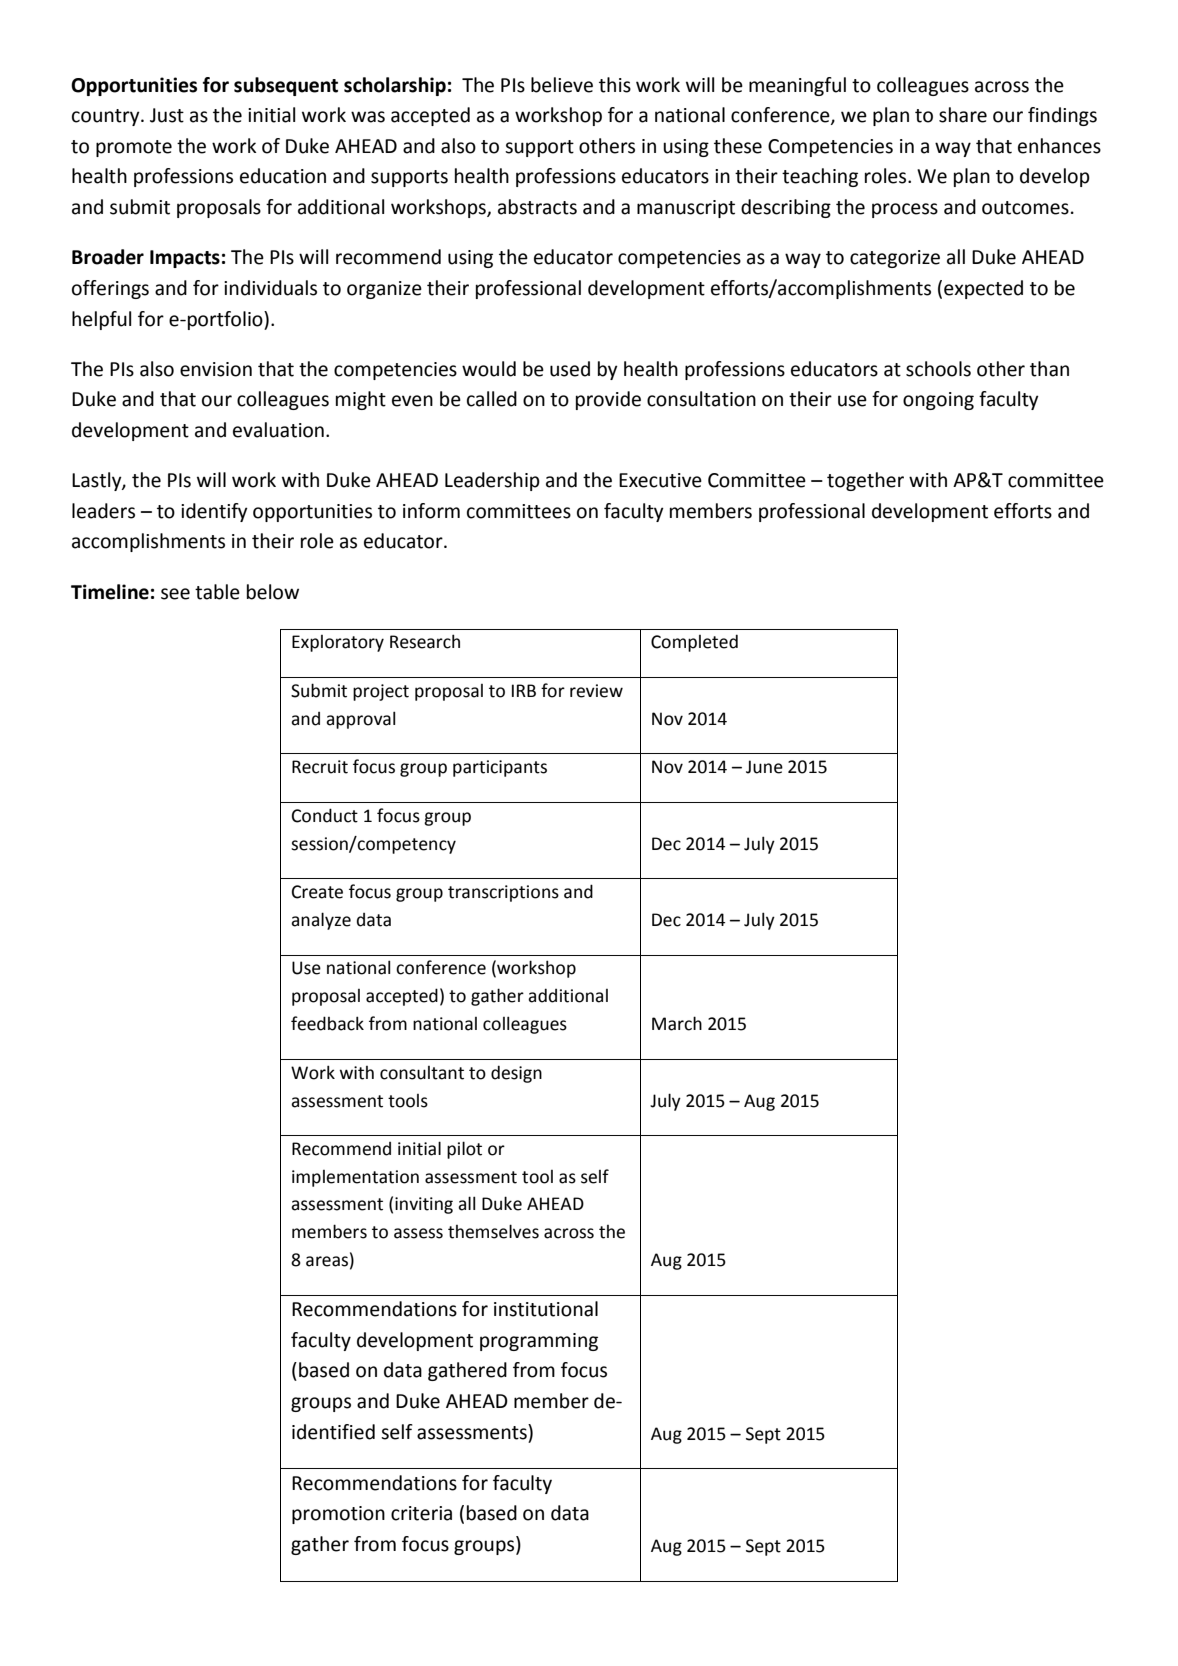  What do you see at coordinates (421, 1513) in the screenshot?
I see `criteria` at bounding box center [421, 1513].
